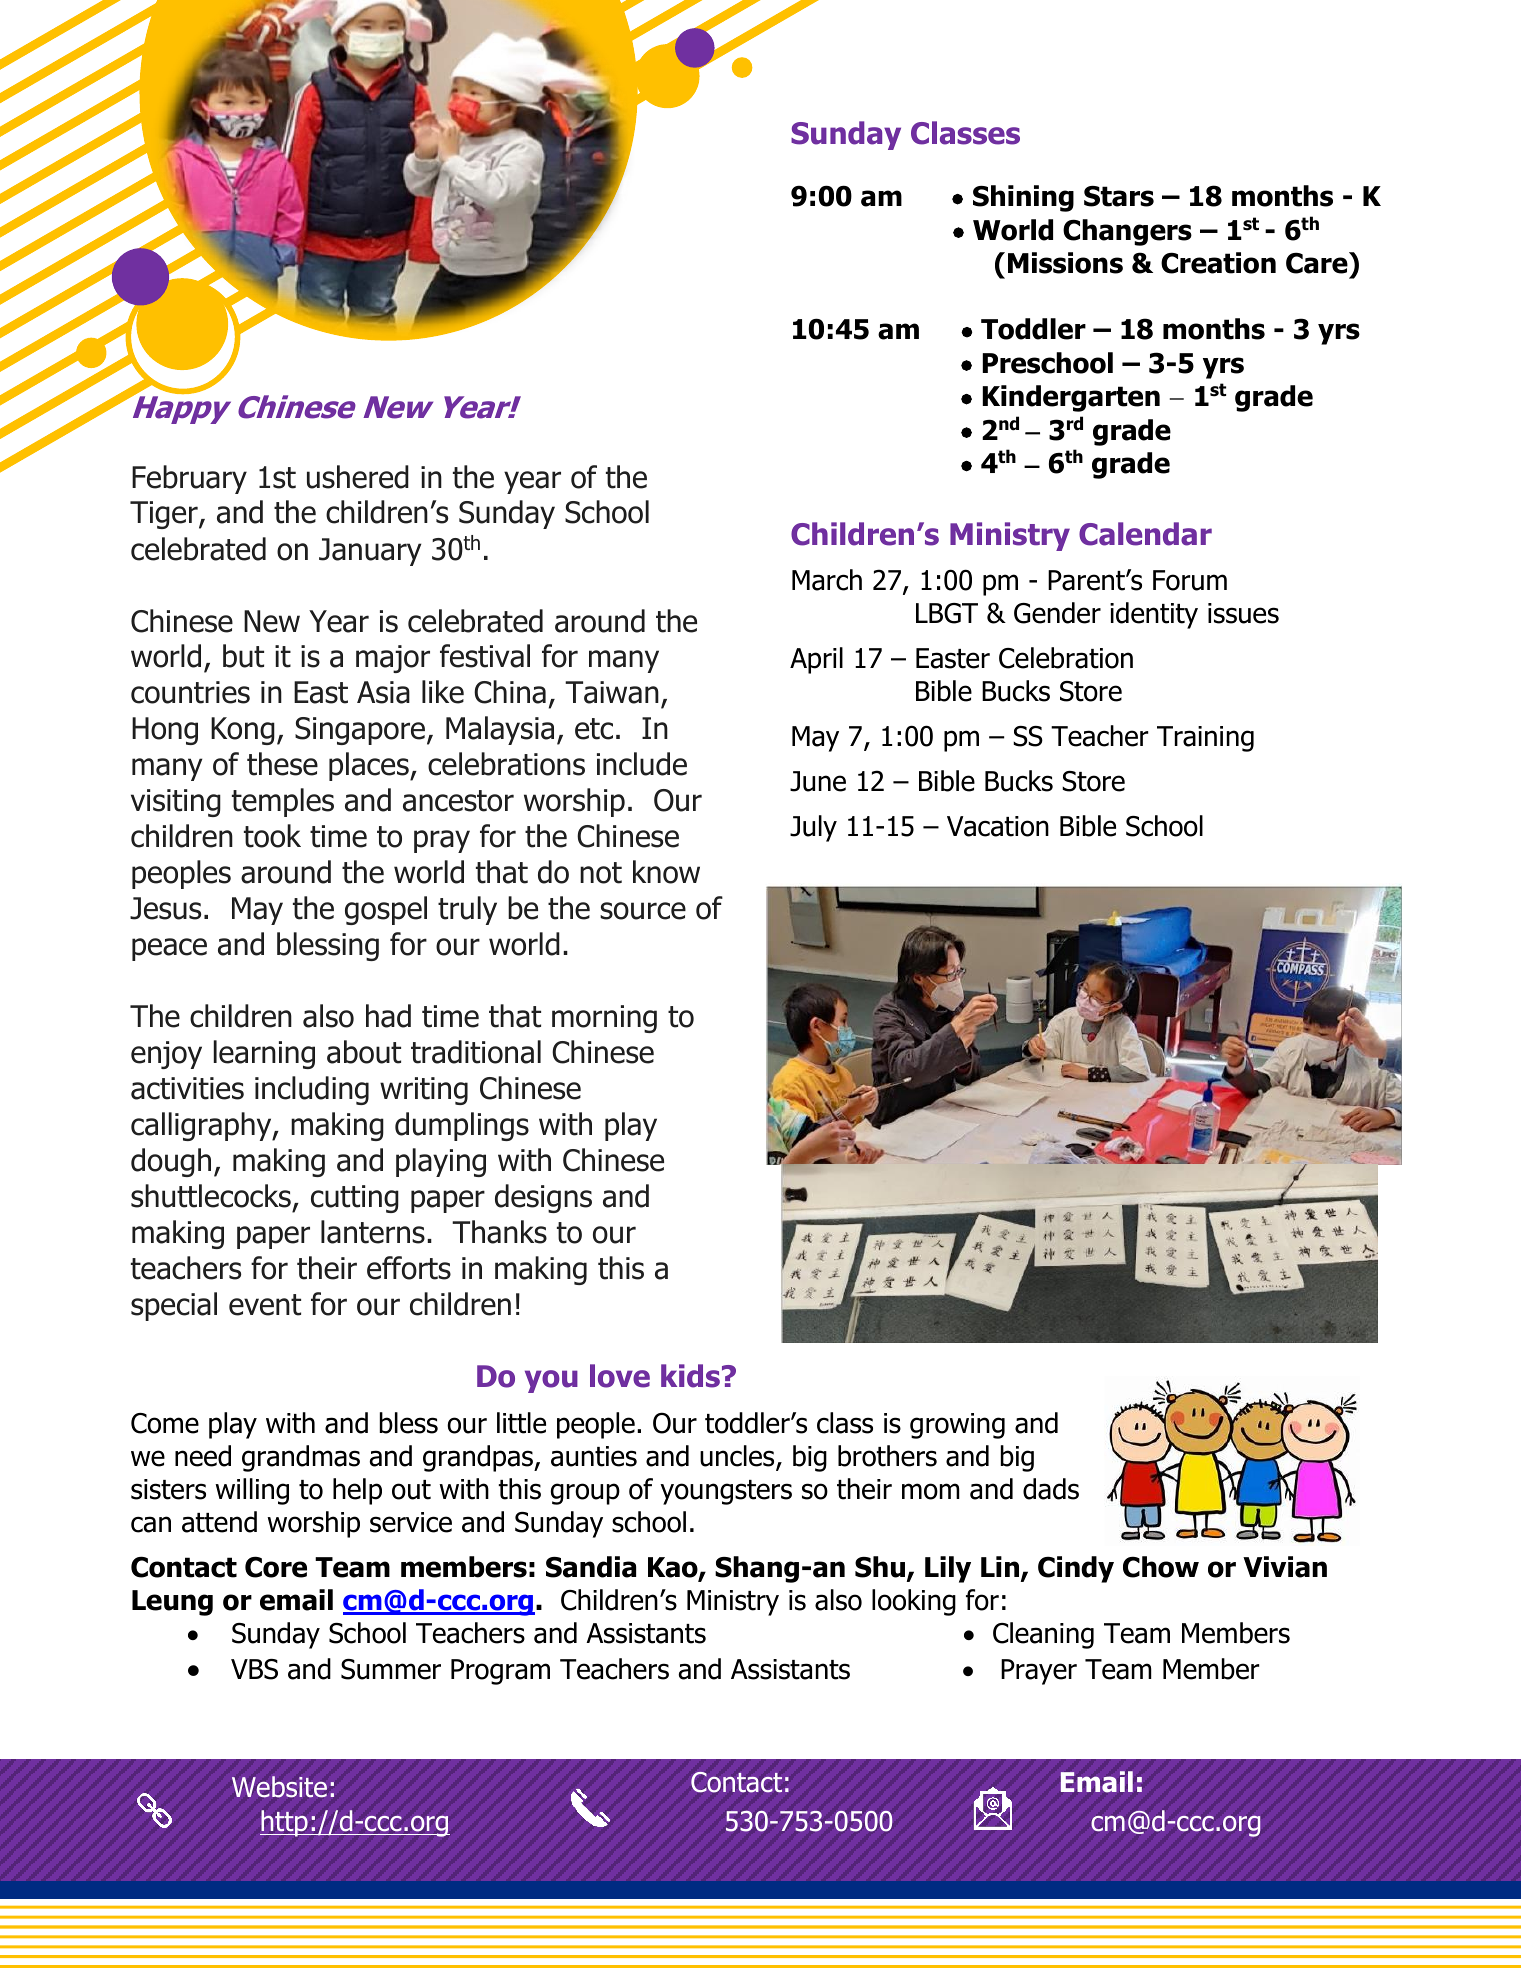 Image resolution: width=1521 pixels, height=1968 pixels. Describe the element at coordinates (265, 1305) in the image. I see `event` at that location.
